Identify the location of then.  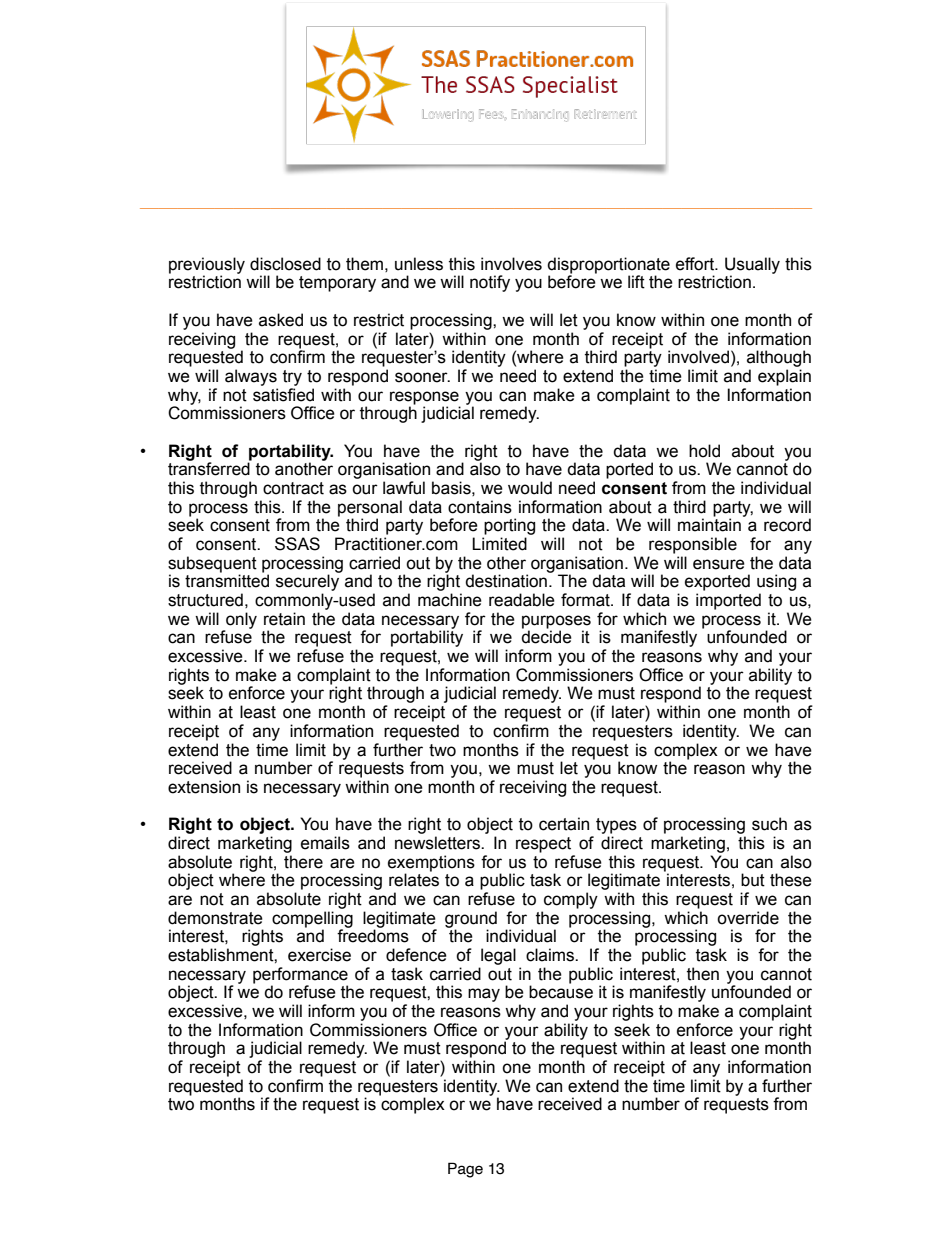
(703, 974).
